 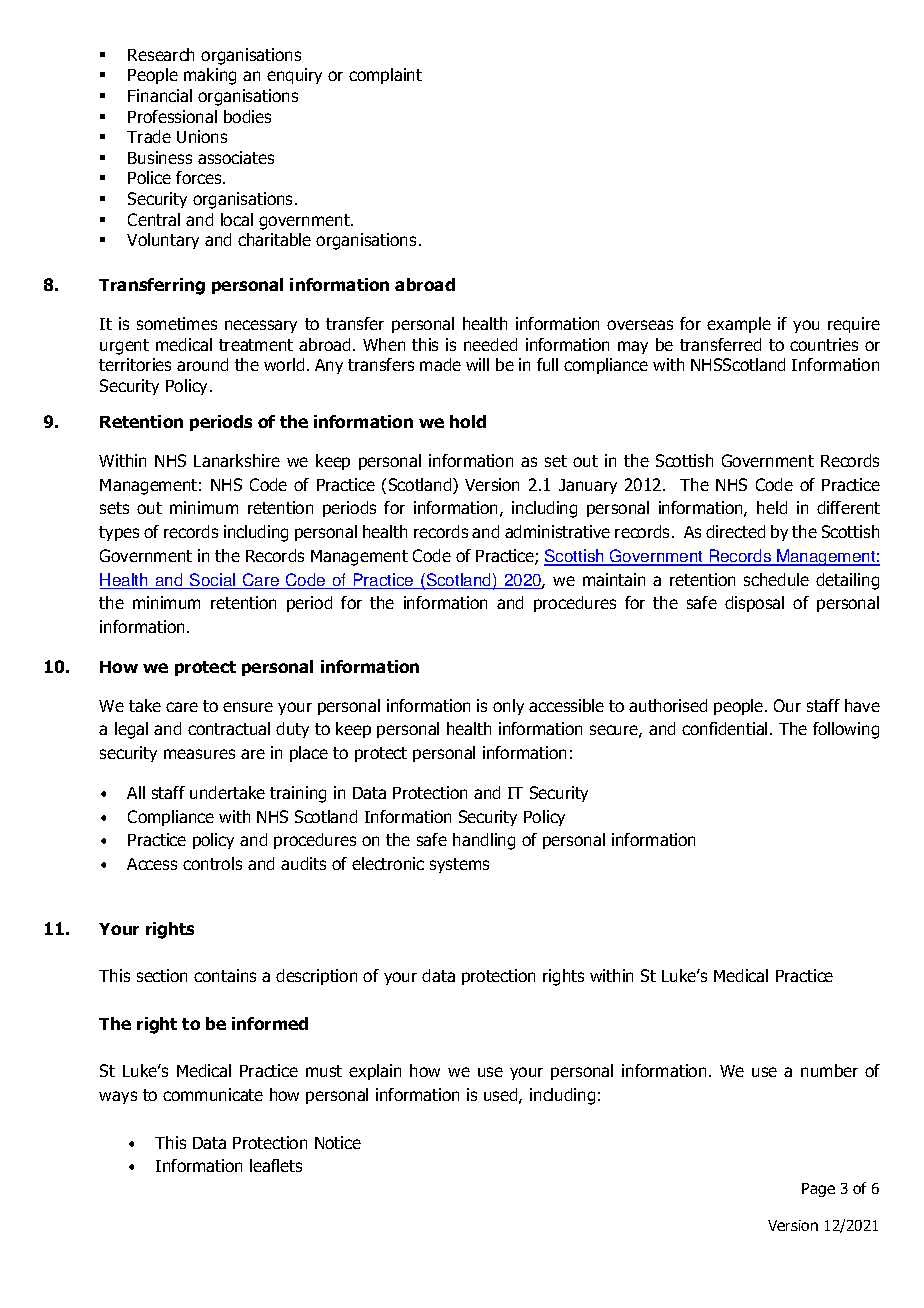 I want to click on hold, so click(x=468, y=421).
